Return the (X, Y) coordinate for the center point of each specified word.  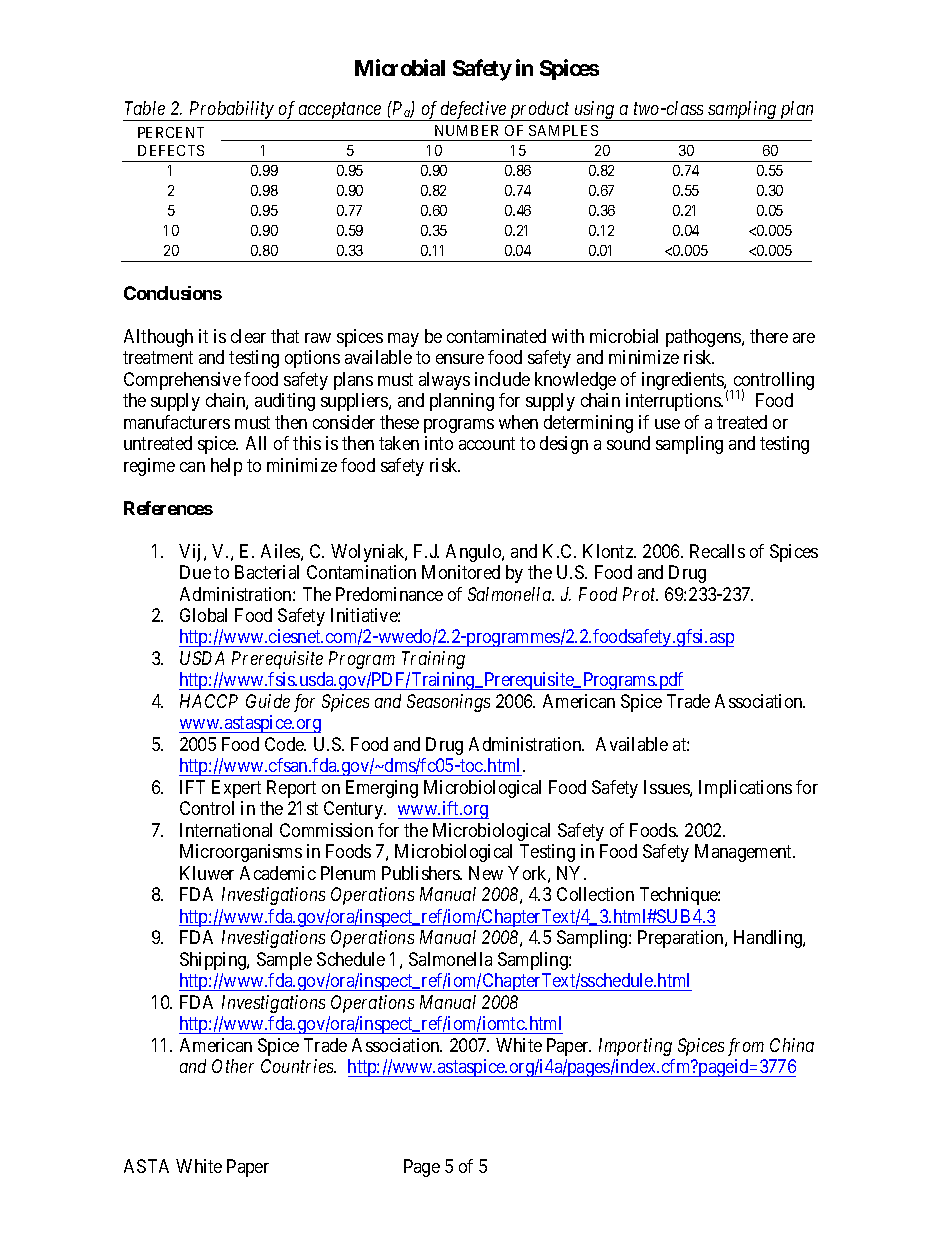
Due (195, 572)
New (486, 873)
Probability (231, 111)
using (595, 111)
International (226, 830)
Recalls (717, 551)
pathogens (704, 338)
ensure (460, 359)
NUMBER (466, 130)
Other (233, 1066)
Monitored (461, 572)
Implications (745, 789)
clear (248, 336)
